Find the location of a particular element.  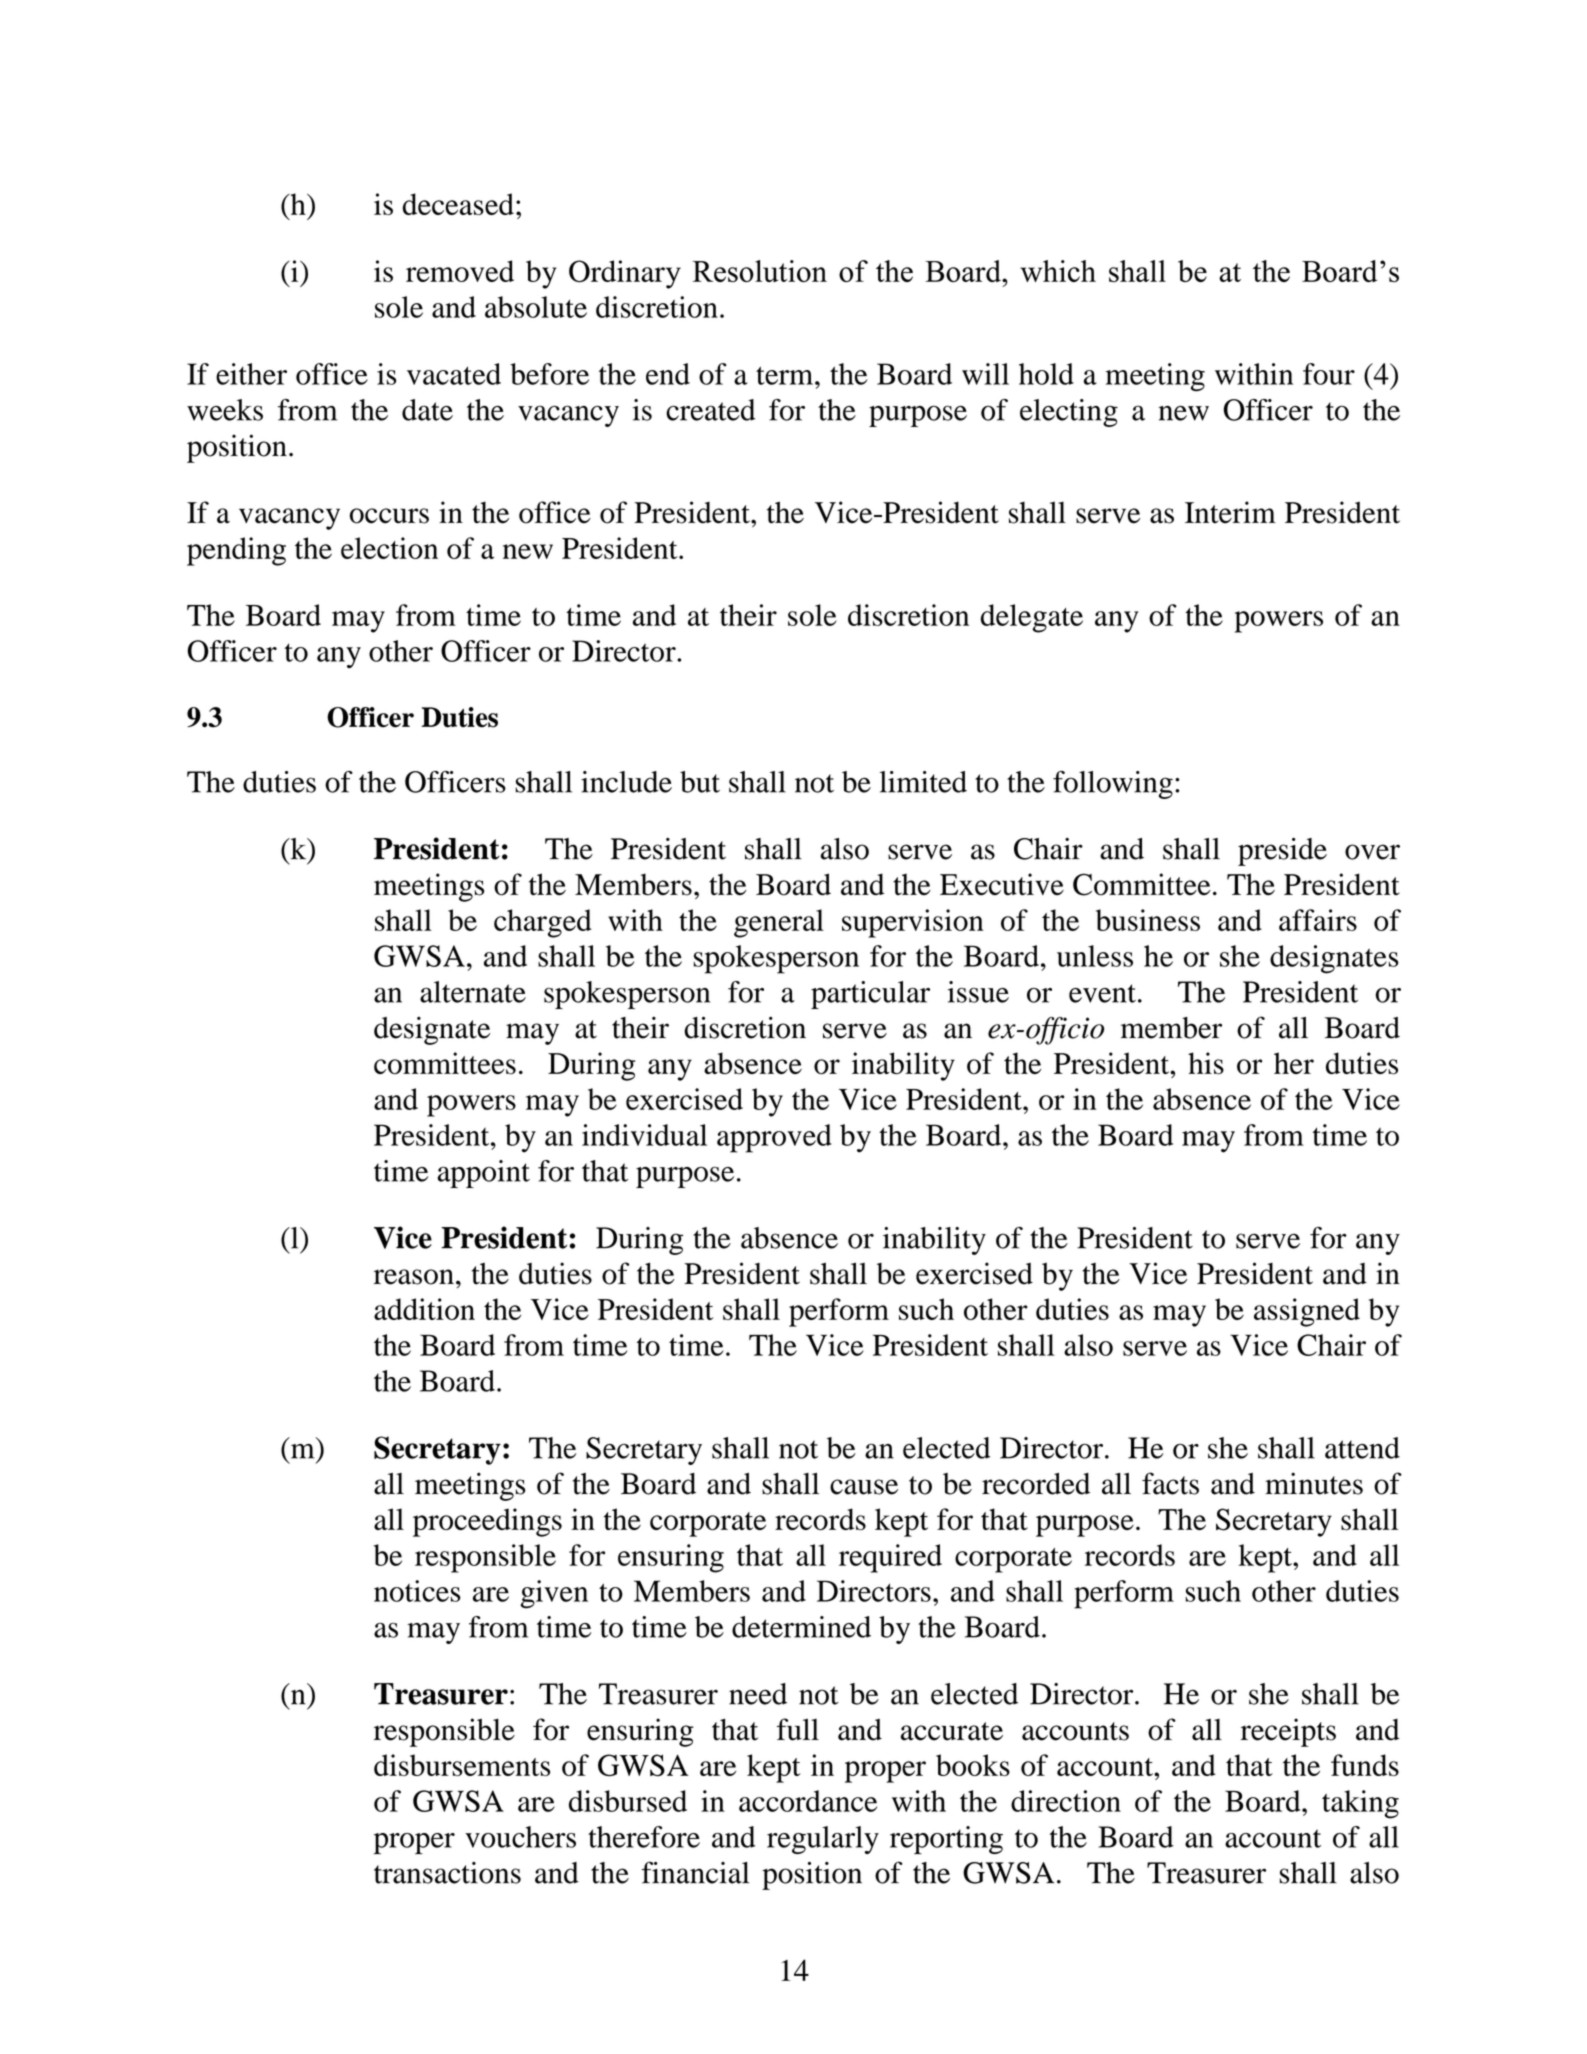

alternate is located at coordinates (473, 992).
